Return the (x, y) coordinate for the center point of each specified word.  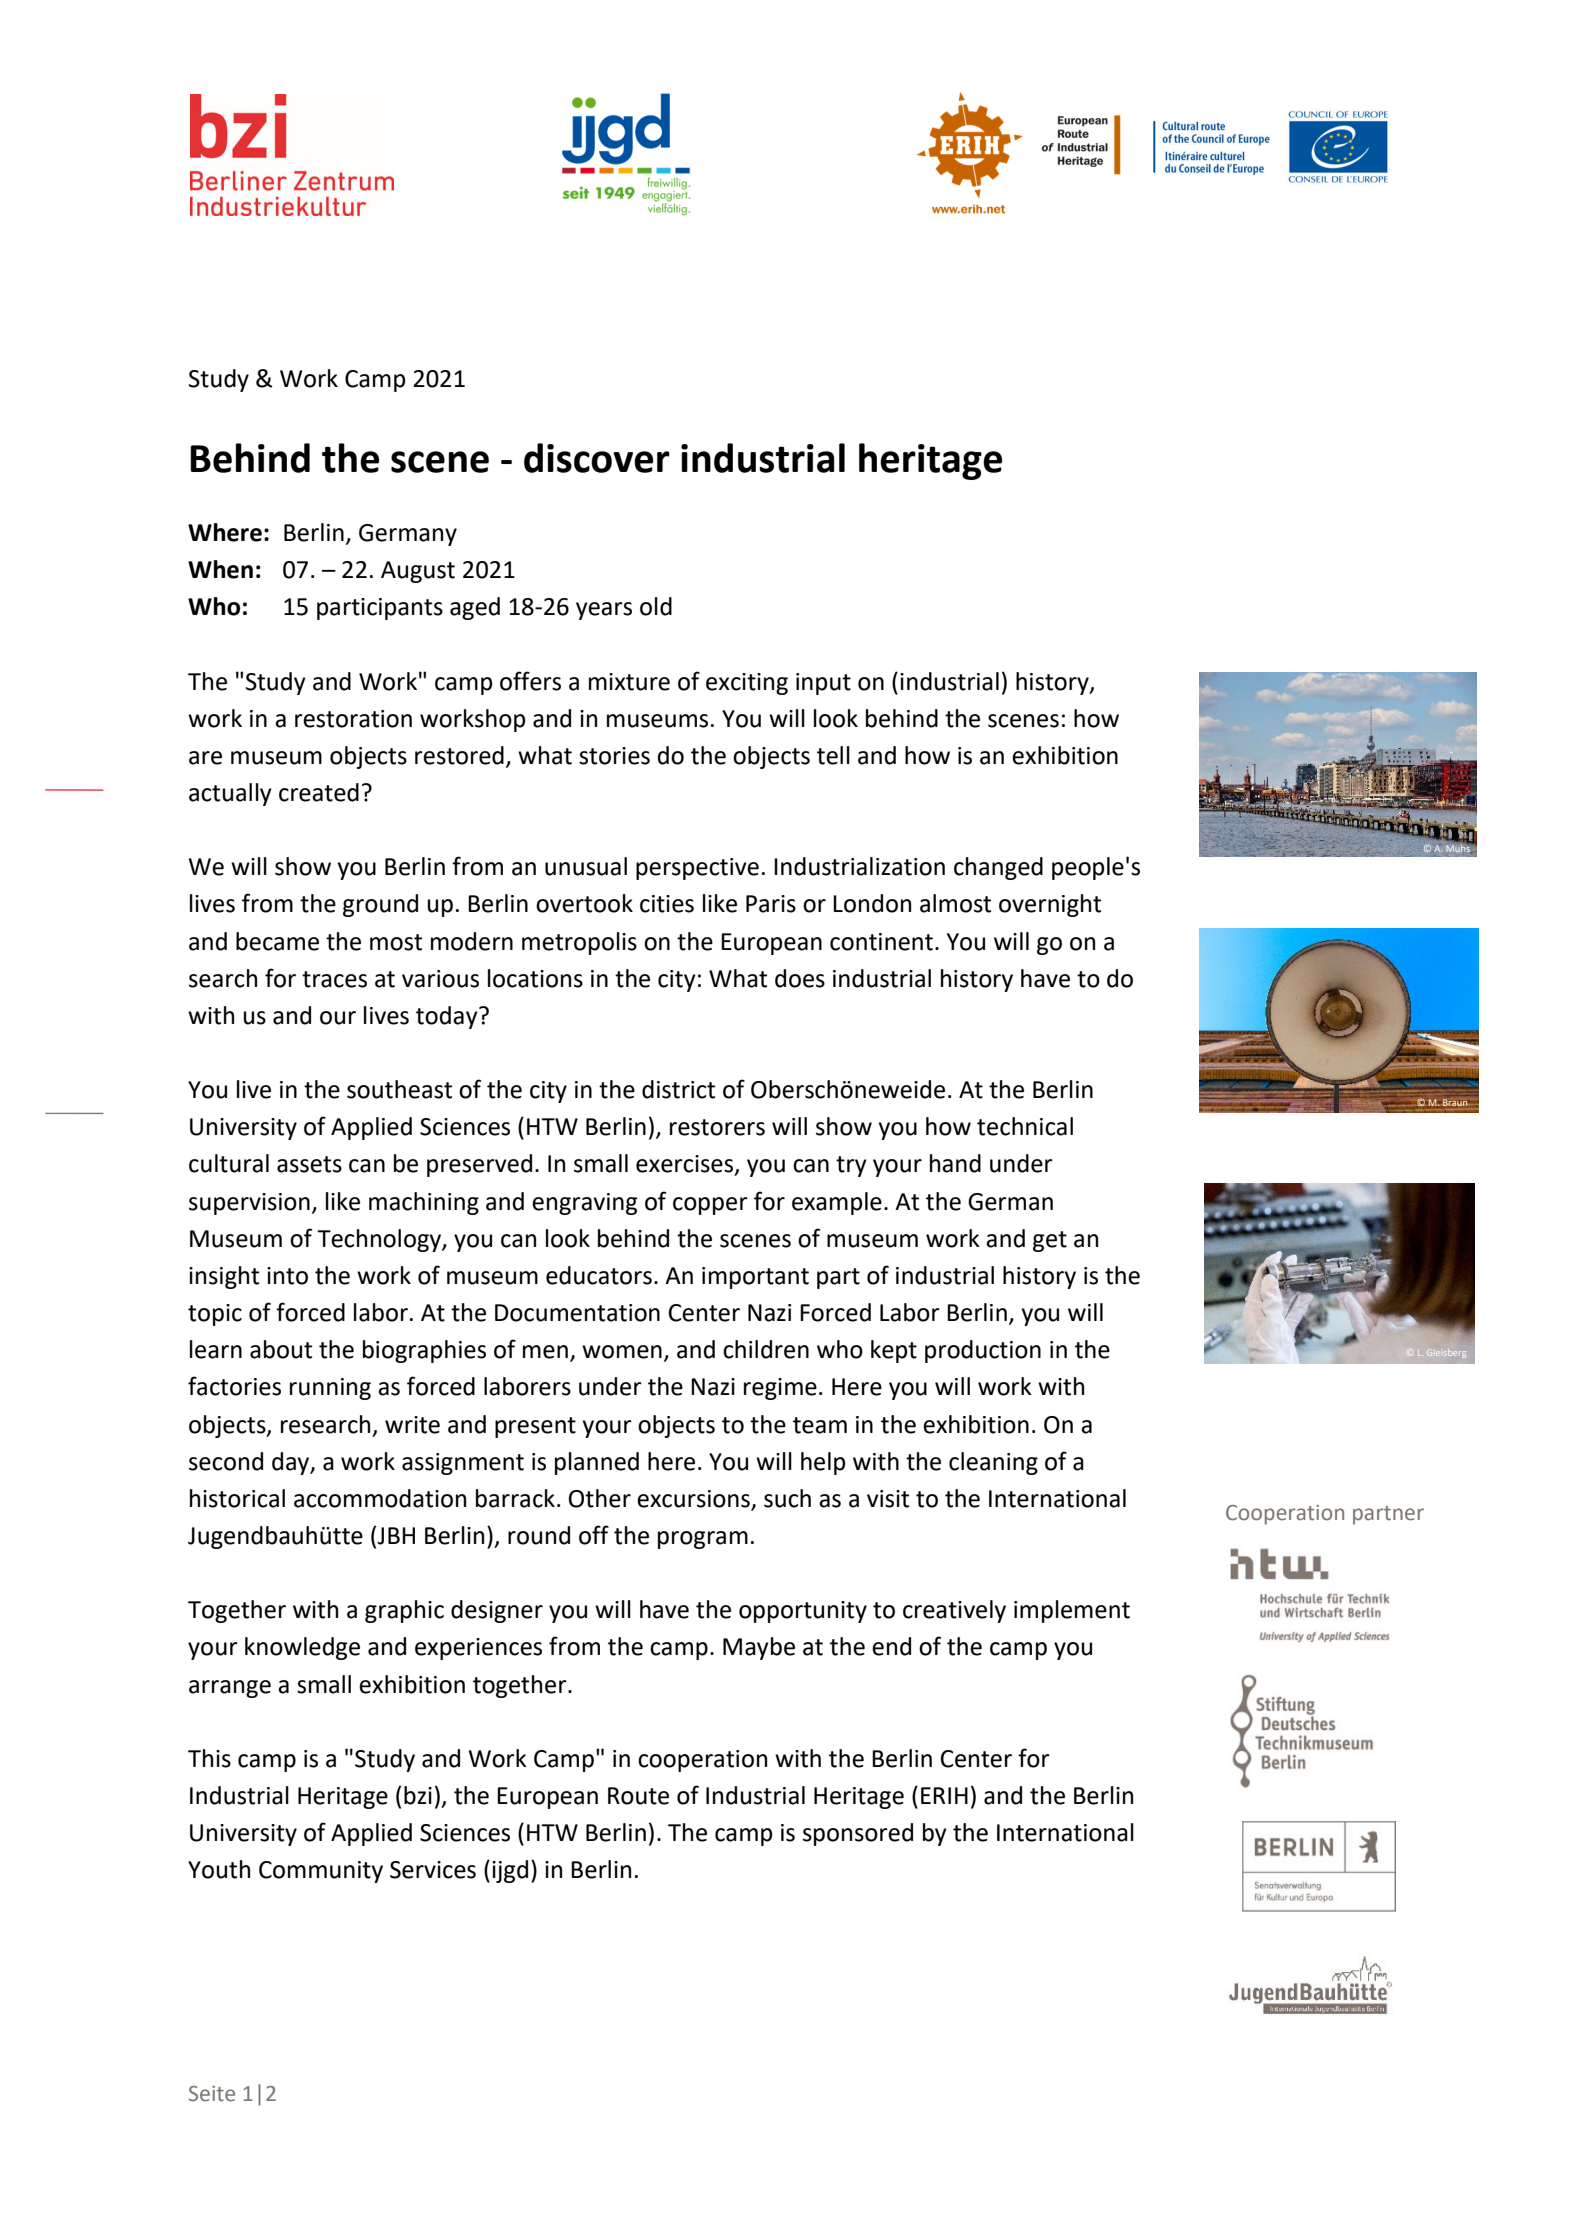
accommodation (380, 1498)
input (823, 684)
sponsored (858, 1834)
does (800, 978)
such (787, 1498)
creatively (954, 1611)
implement (1072, 1611)
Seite (212, 2094)
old (656, 606)
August (418, 572)
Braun (1455, 1102)
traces (334, 979)
